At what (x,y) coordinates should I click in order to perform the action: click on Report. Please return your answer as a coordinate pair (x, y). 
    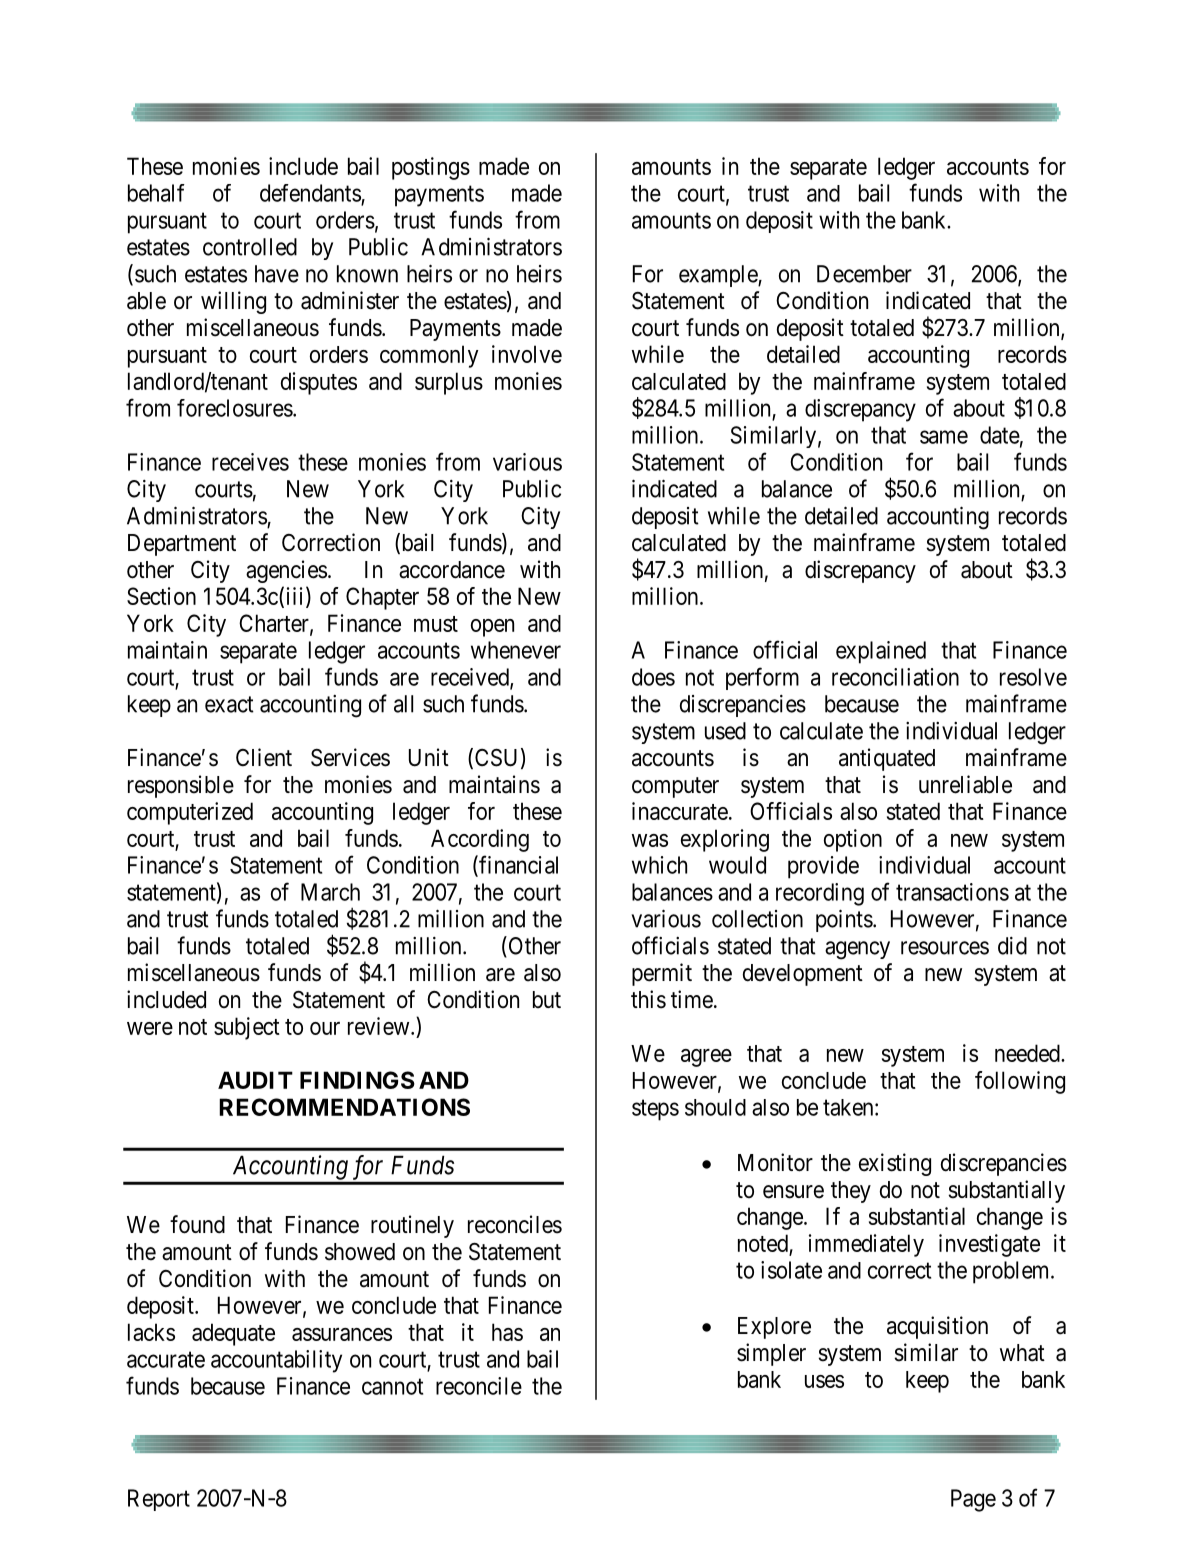
    Looking at the image, I should click on (159, 1500).
